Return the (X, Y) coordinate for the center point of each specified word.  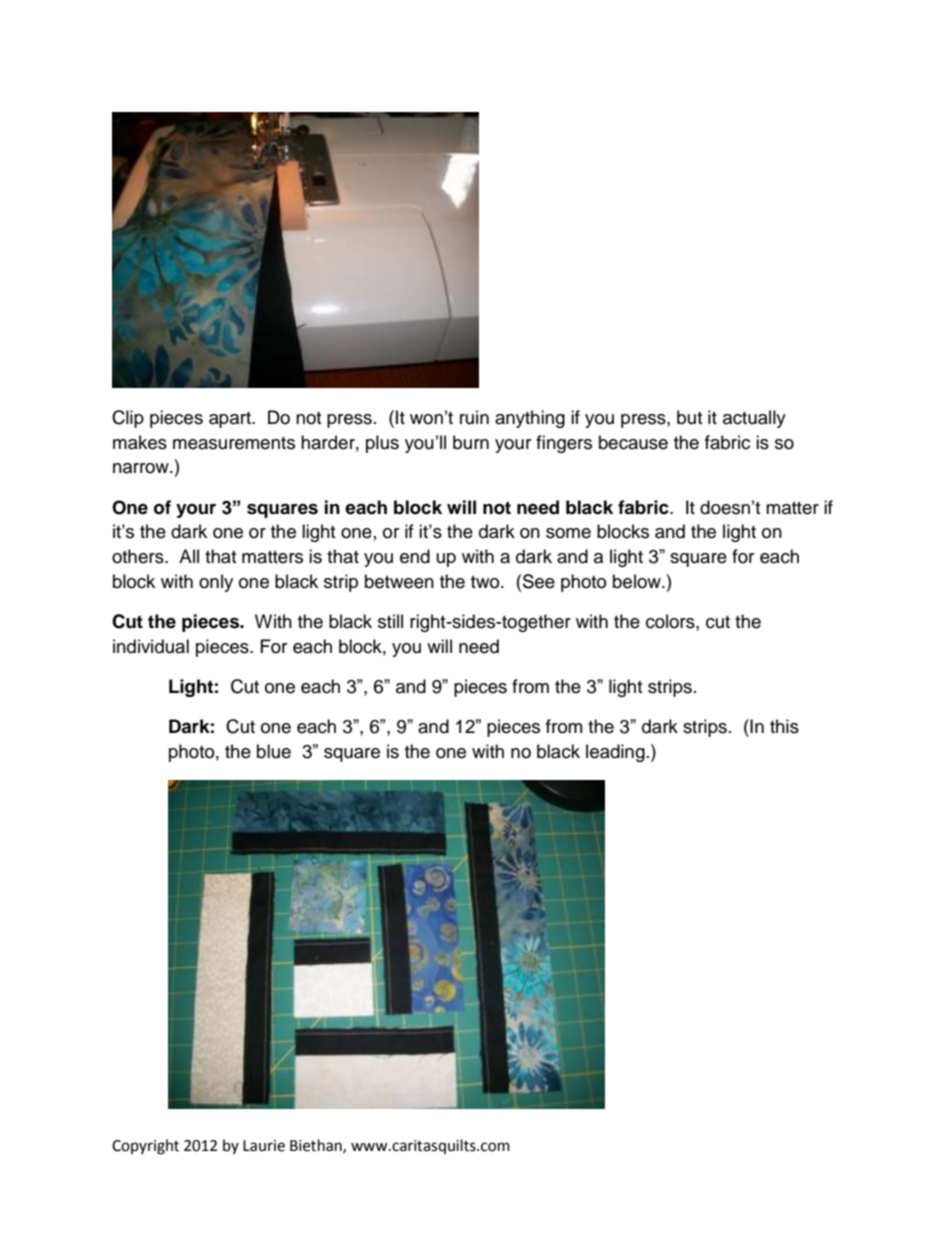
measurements (234, 443)
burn (471, 442)
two (486, 582)
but (689, 417)
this (784, 726)
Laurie (264, 1146)
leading (615, 753)
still (390, 621)
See (539, 581)
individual (151, 646)
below (638, 581)
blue (274, 751)
